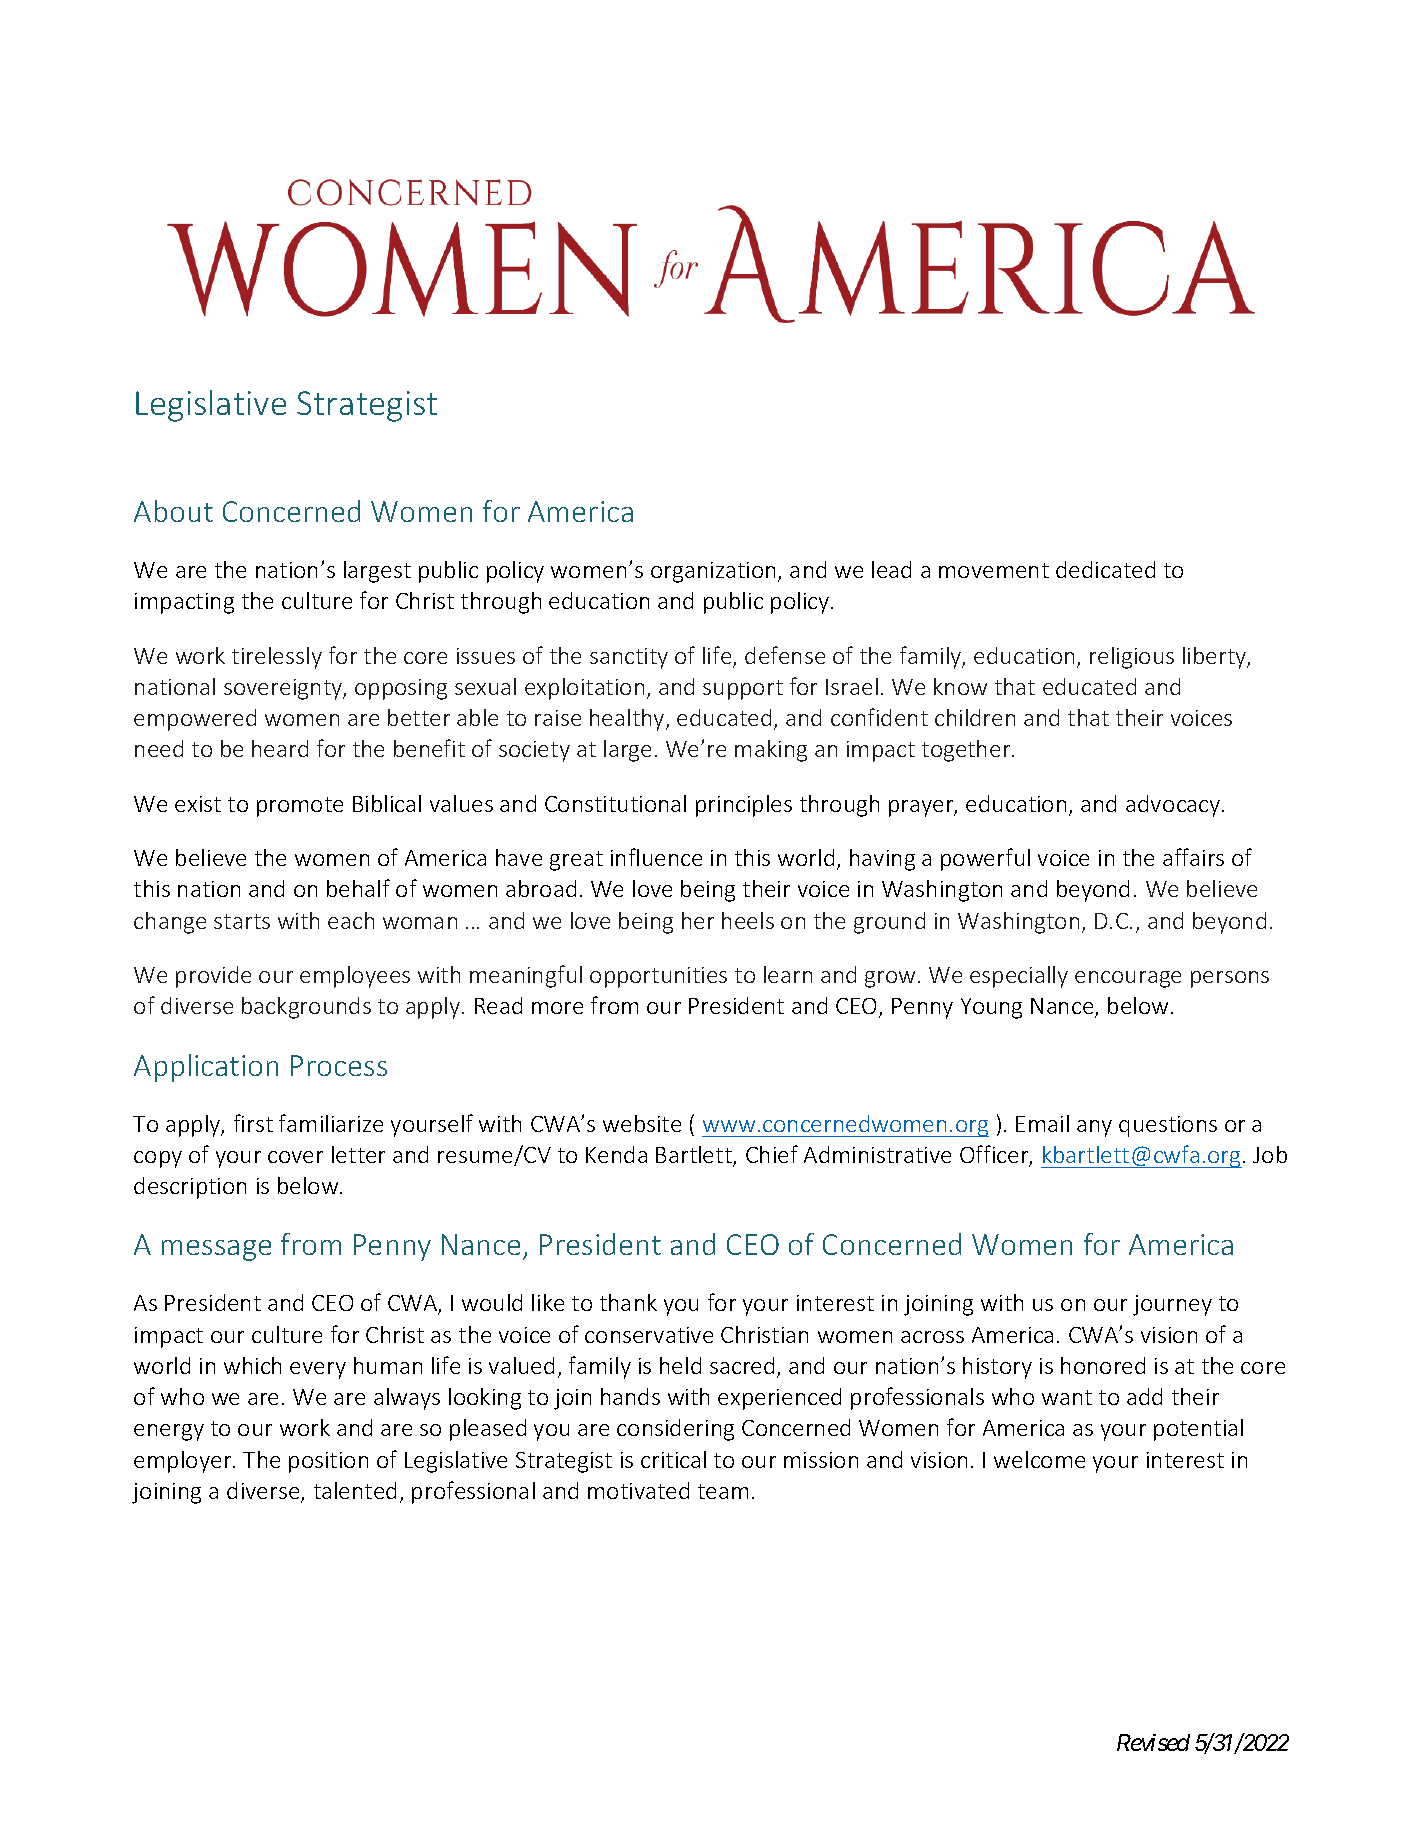 The height and width of the image is (1840, 1422). What do you see at coordinates (713, 572) in the image?
I see `organization` at bounding box center [713, 572].
